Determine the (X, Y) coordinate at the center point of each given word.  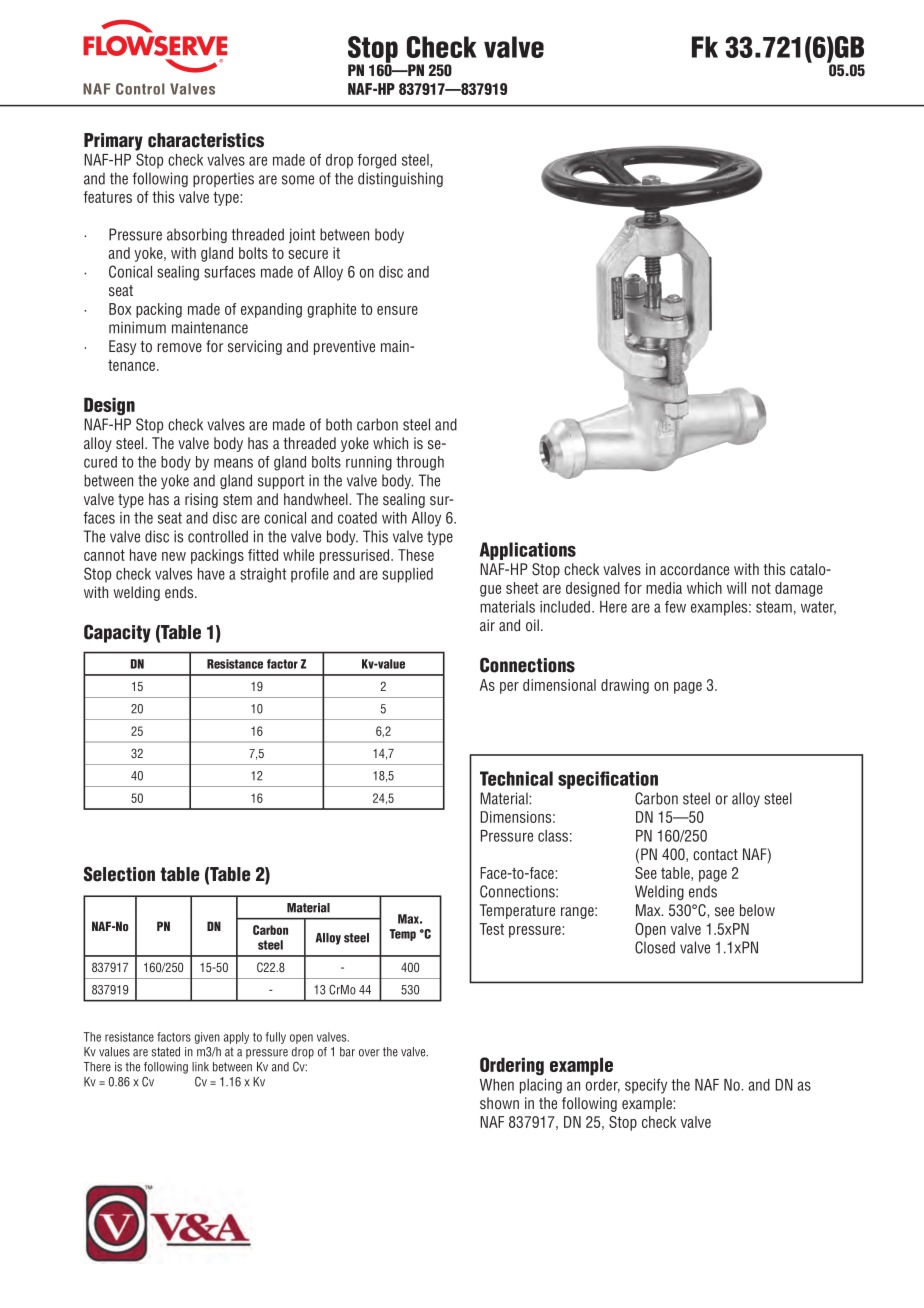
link (200, 1067)
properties (223, 179)
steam (774, 607)
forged (376, 161)
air (487, 625)
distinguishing (400, 179)
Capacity (117, 633)
